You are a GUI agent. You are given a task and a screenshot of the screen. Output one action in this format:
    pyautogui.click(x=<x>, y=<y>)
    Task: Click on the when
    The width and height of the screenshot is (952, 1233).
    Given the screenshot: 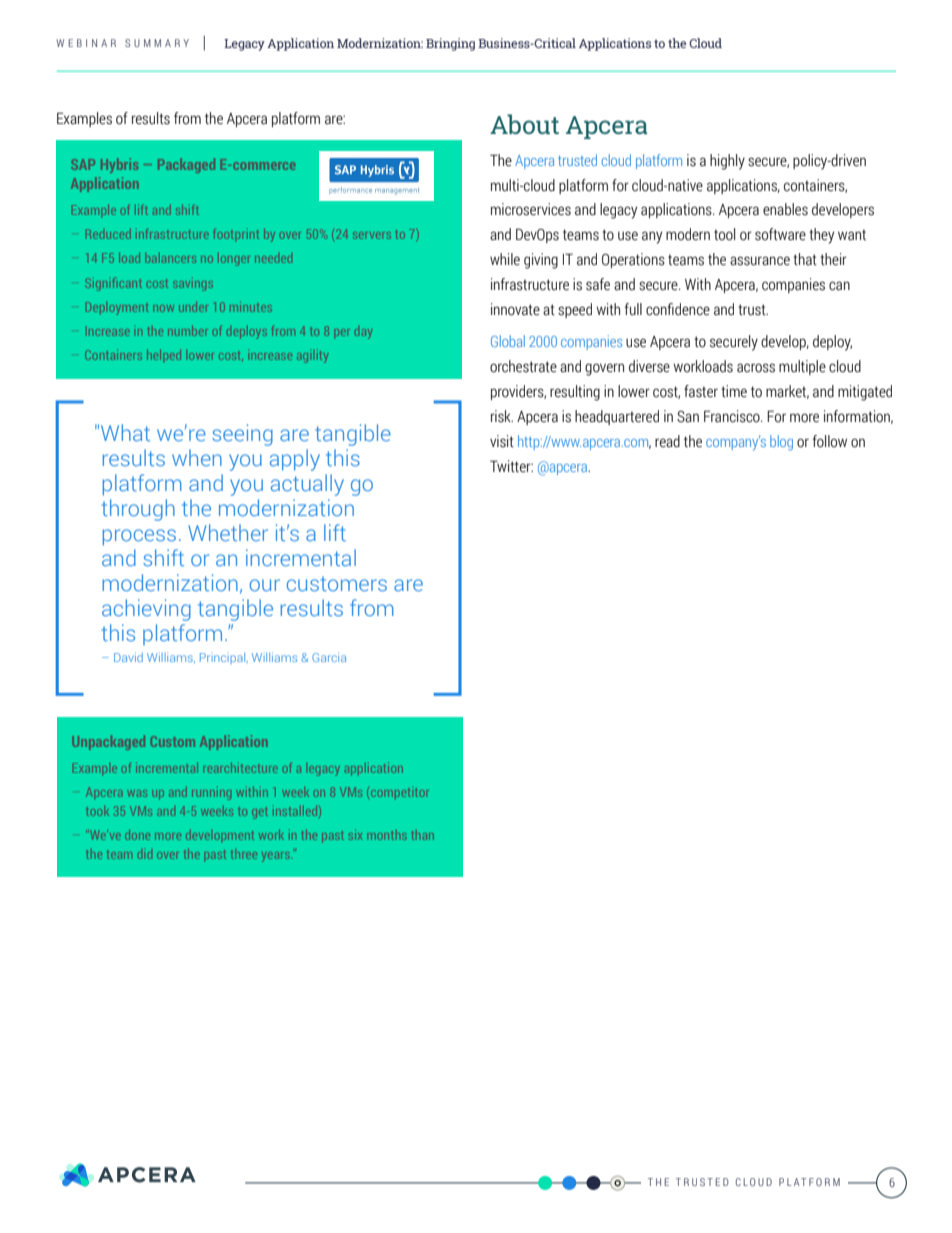 What is the action you would take?
    pyautogui.click(x=197, y=457)
